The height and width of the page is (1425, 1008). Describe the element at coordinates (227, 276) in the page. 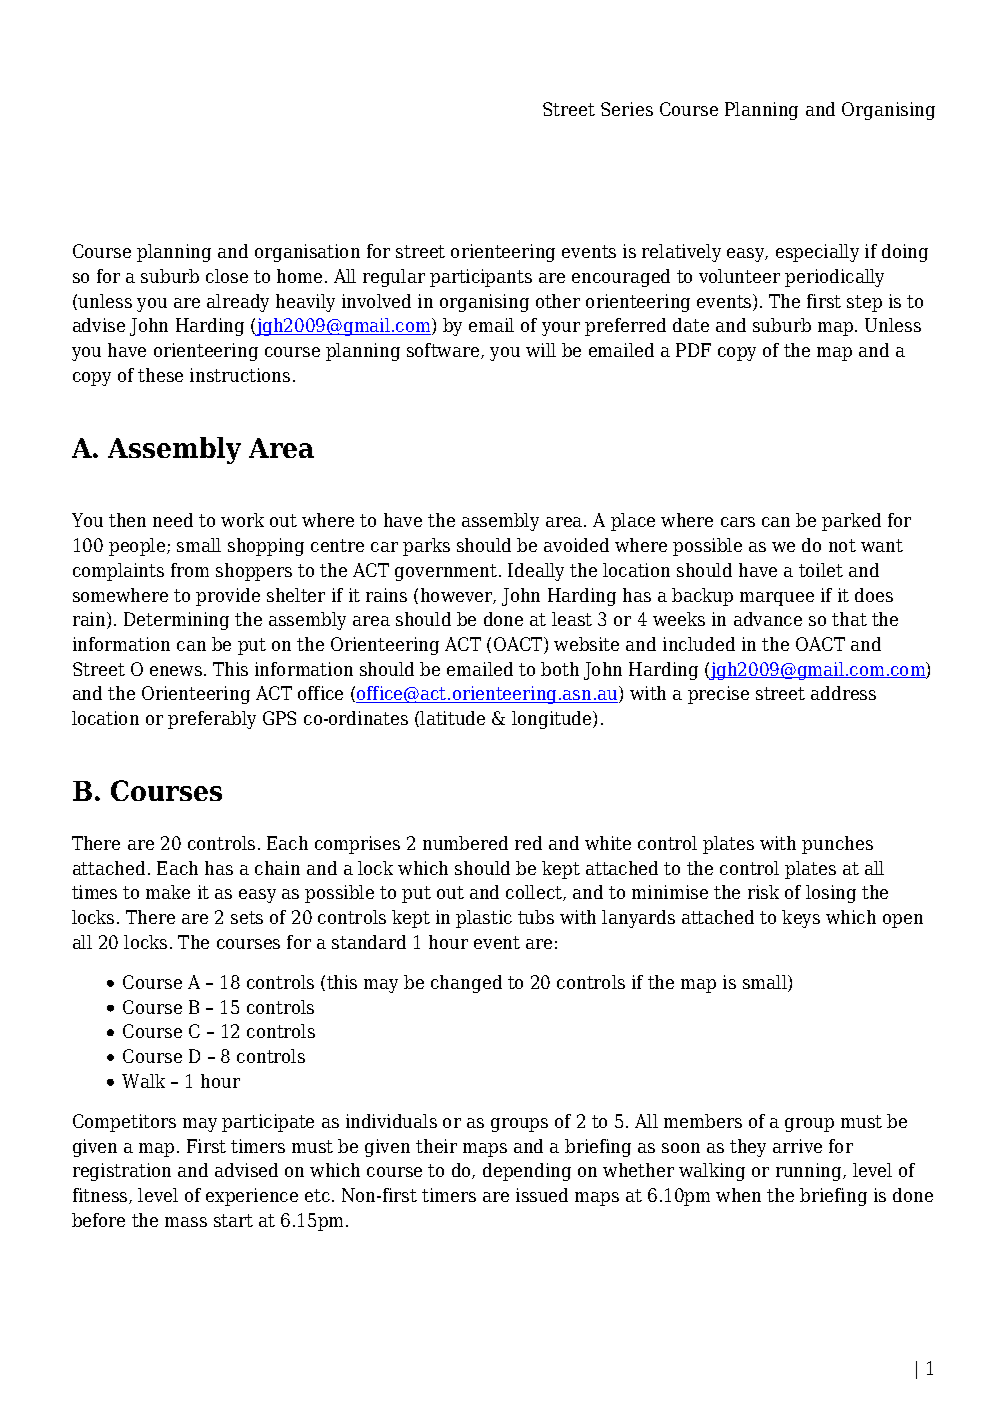

I see `close` at that location.
